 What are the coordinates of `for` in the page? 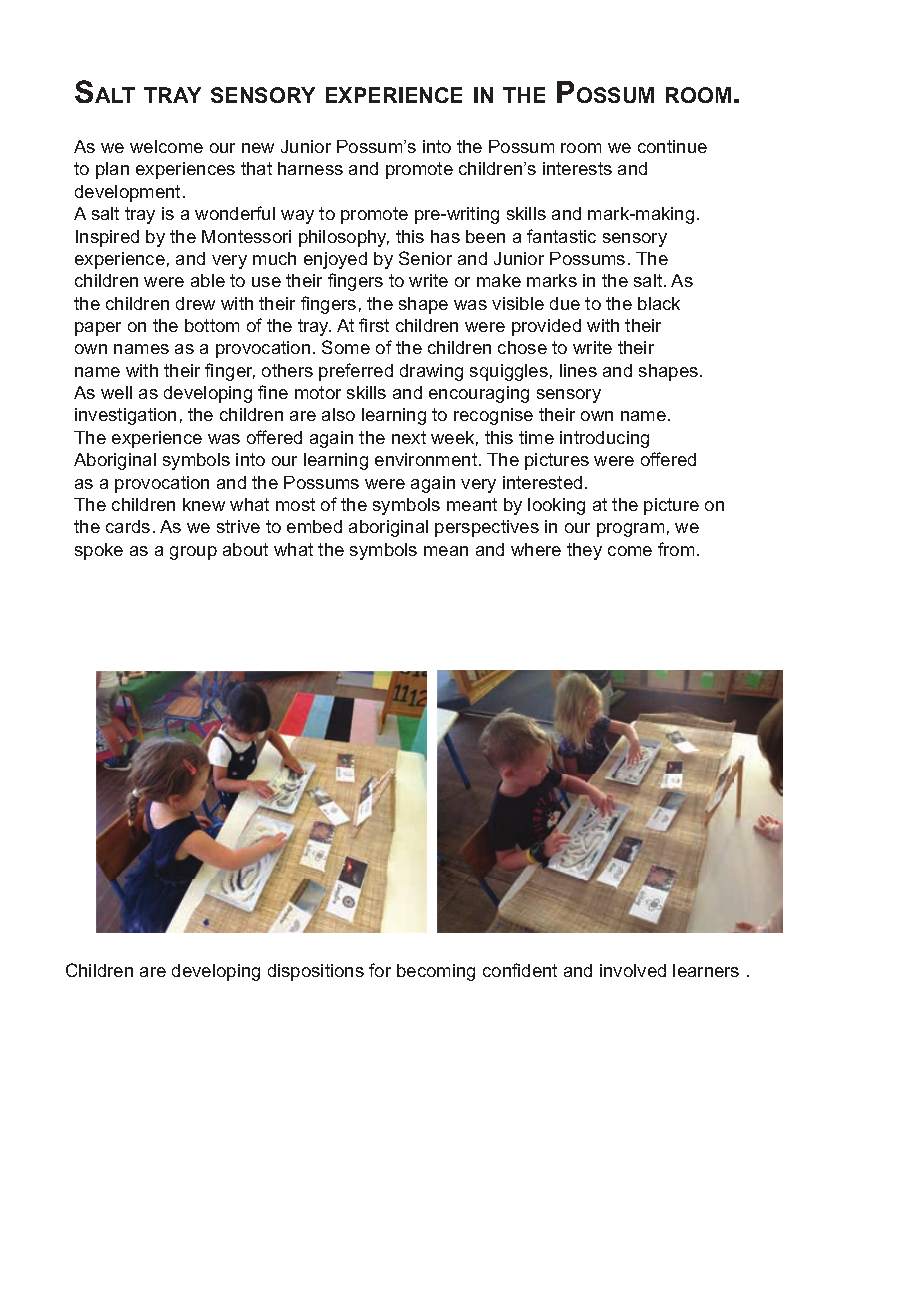 It's located at (380, 970).
